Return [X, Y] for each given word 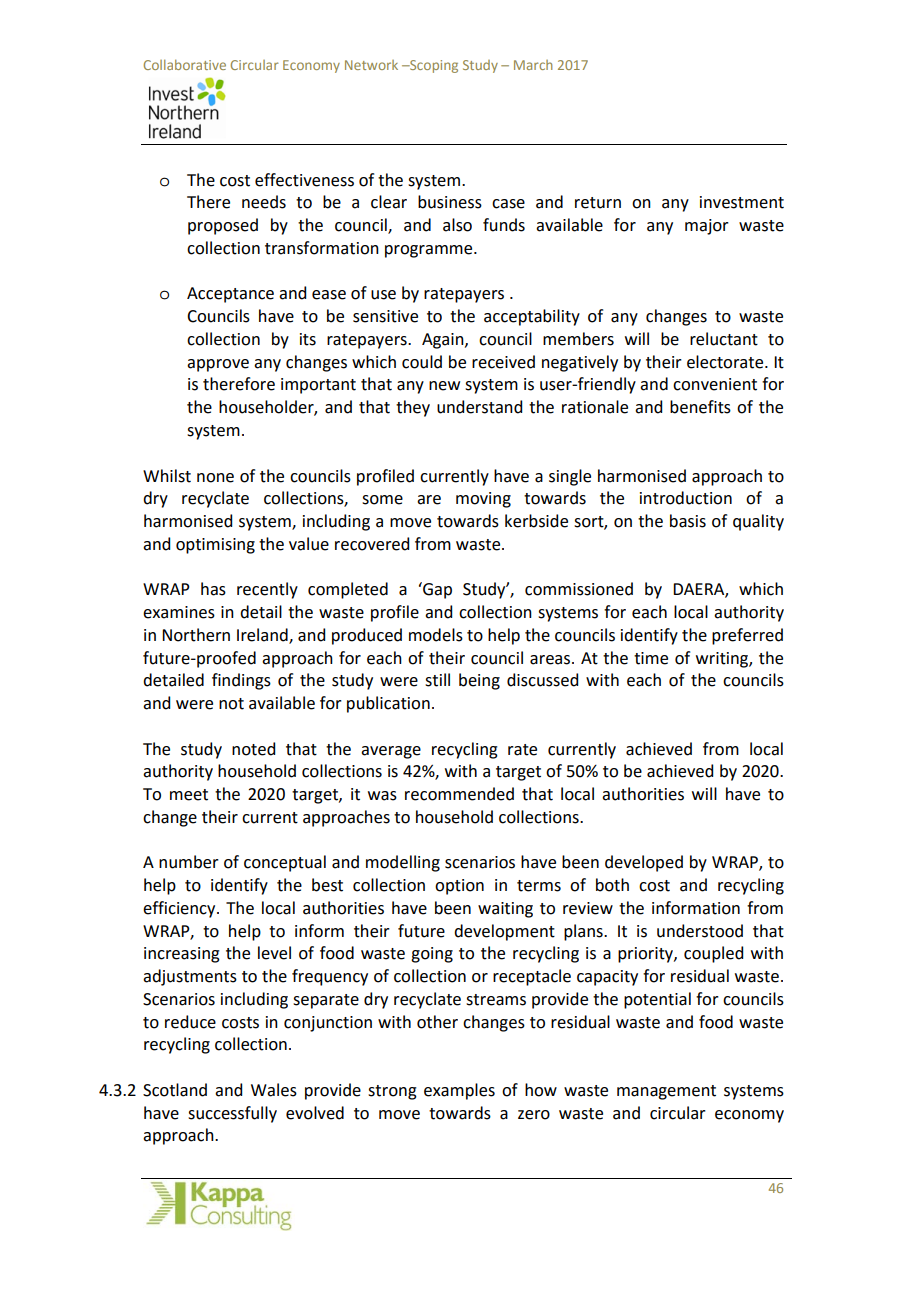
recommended [459, 794]
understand [479, 407]
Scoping [433, 66]
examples [459, 1091]
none [215, 478]
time [651, 658]
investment [742, 202]
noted [253, 749]
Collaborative [185, 64]
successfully [232, 1114]
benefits [700, 407]
